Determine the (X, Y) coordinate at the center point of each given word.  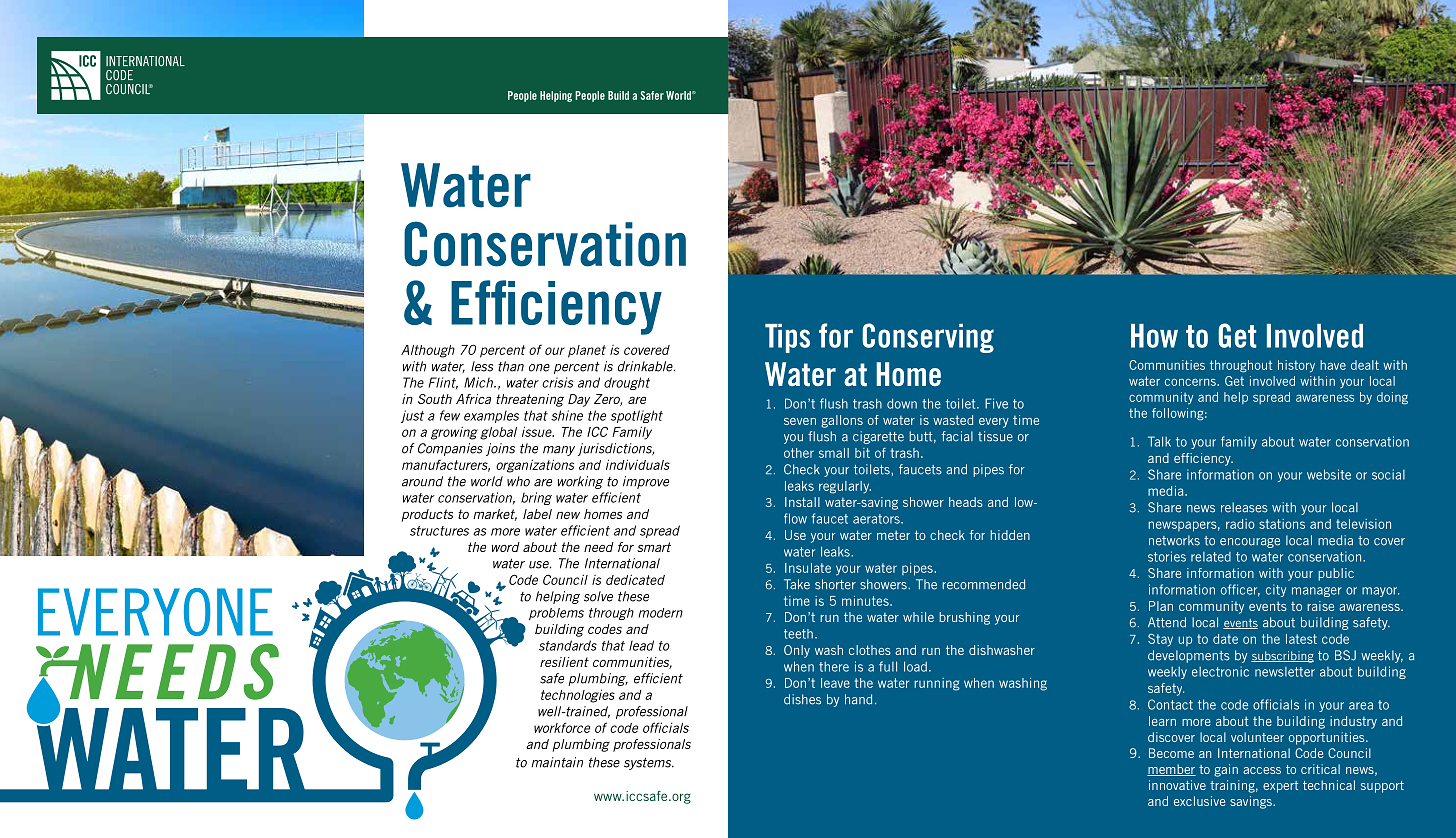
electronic (1220, 671)
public (1336, 574)
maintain (557, 762)
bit (862, 453)
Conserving (928, 338)
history (1296, 366)
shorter (835, 584)
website (1329, 474)
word (506, 547)
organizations (535, 466)
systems (649, 763)
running (937, 684)
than (511, 366)
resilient (564, 662)
